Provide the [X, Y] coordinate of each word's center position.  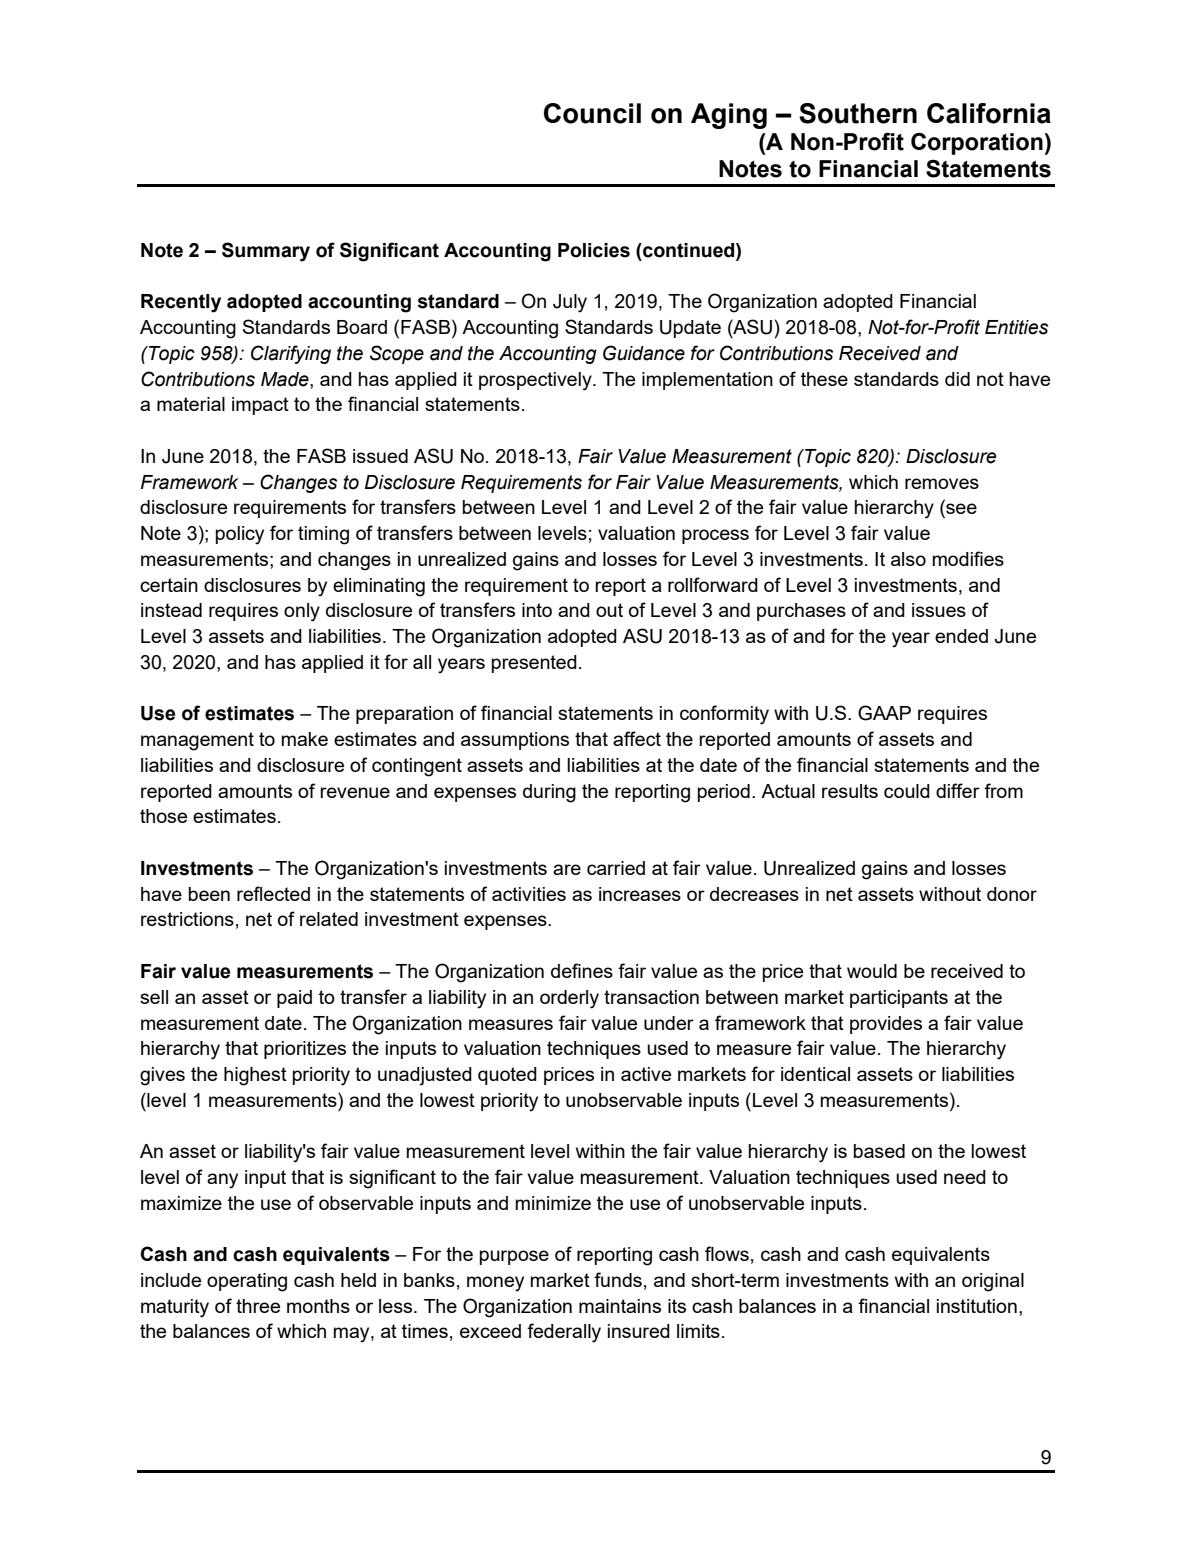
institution [977, 1306]
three [258, 1306]
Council [592, 113]
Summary [266, 252]
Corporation [977, 144]
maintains [620, 1306]
